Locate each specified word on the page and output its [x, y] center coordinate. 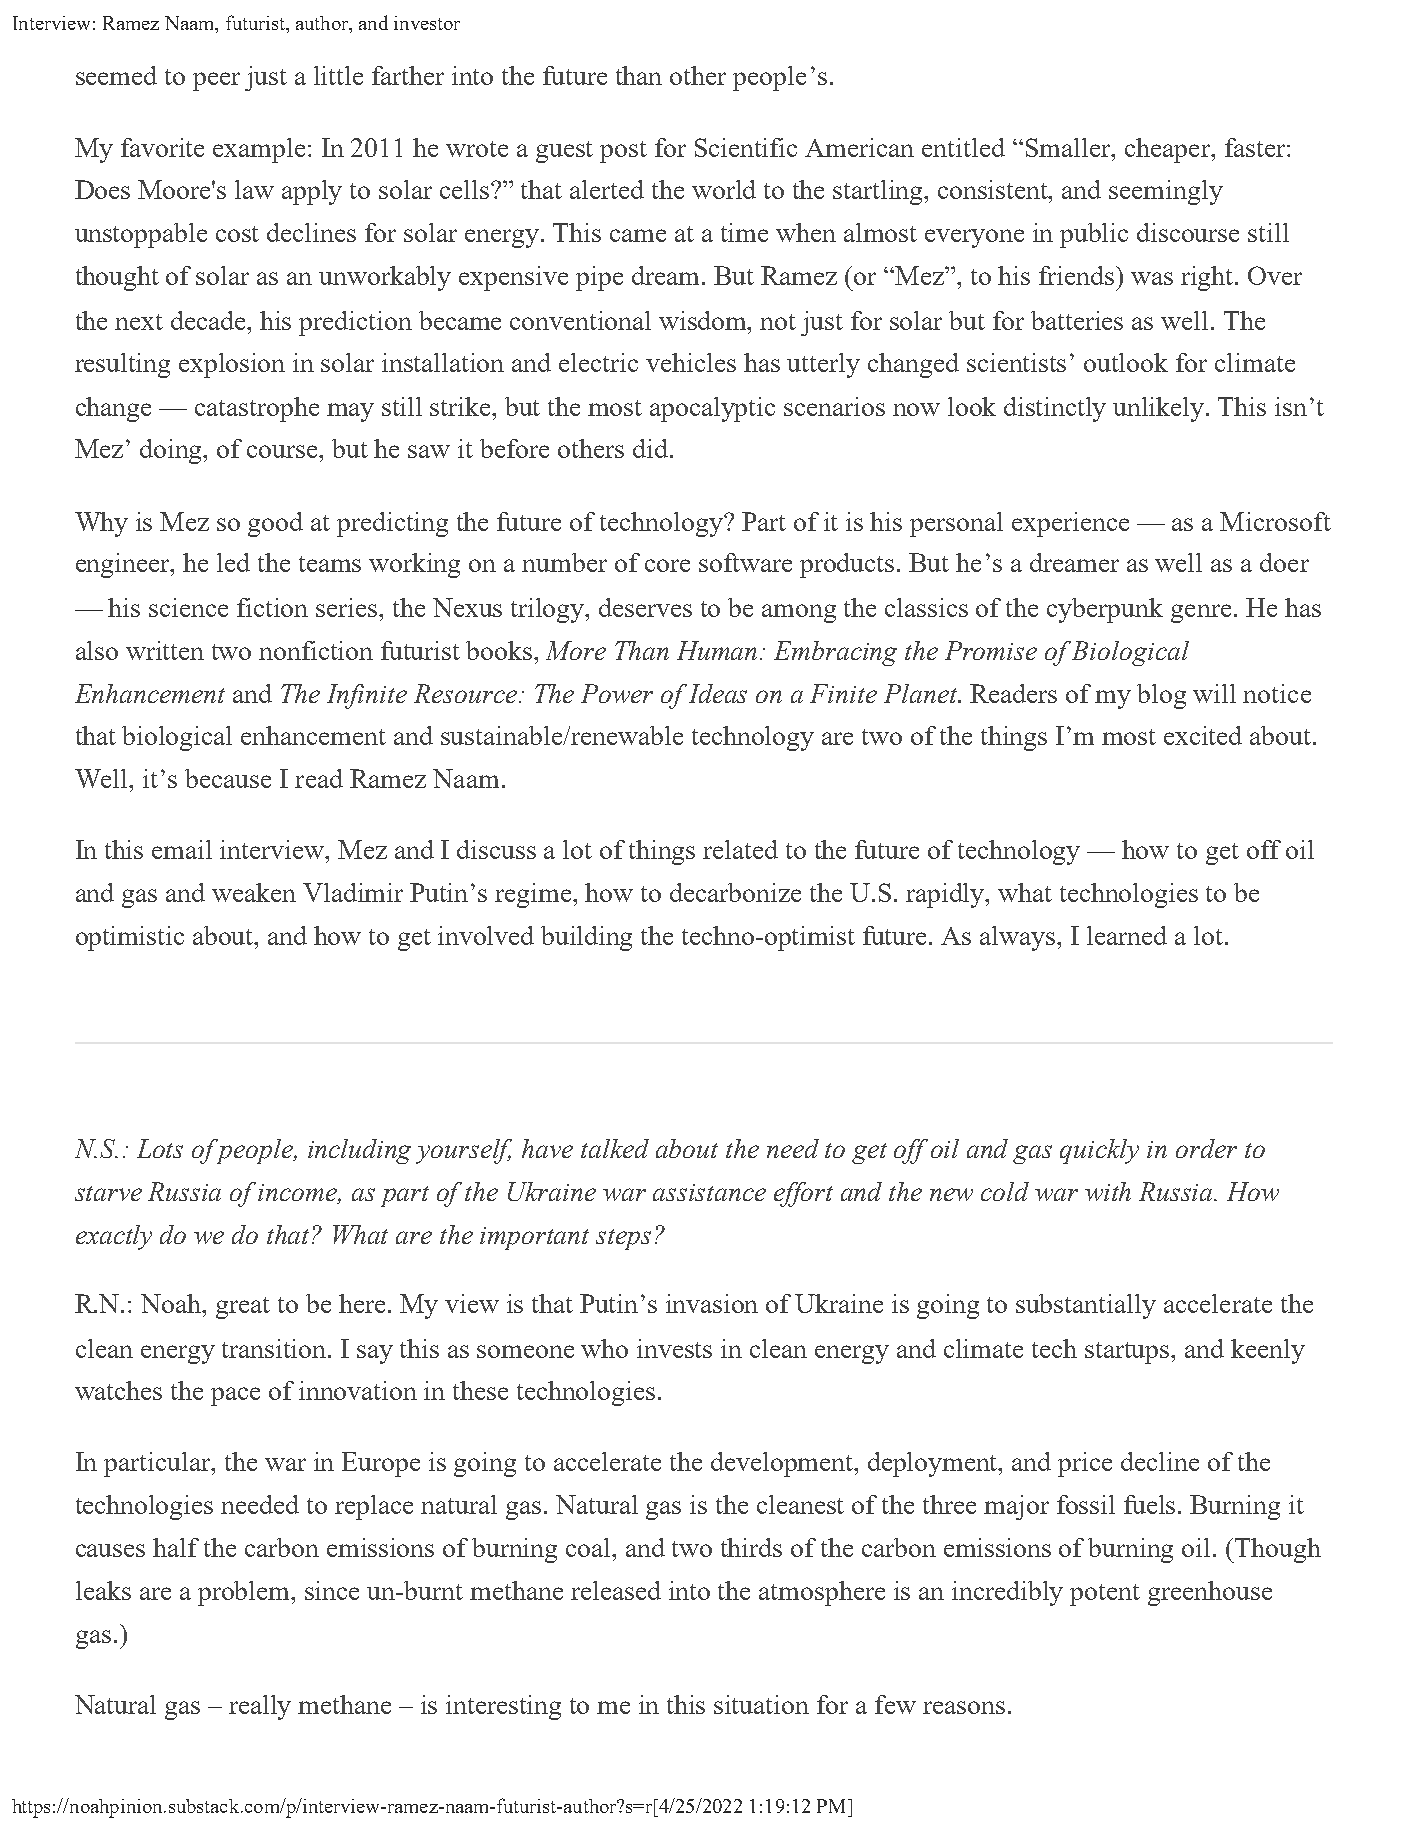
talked [615, 1148]
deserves [645, 607]
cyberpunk [1105, 610]
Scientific [746, 147]
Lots [160, 1148]
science [188, 607]
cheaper [1169, 150]
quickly [1099, 1151]
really [260, 1707]
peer [216, 81]
